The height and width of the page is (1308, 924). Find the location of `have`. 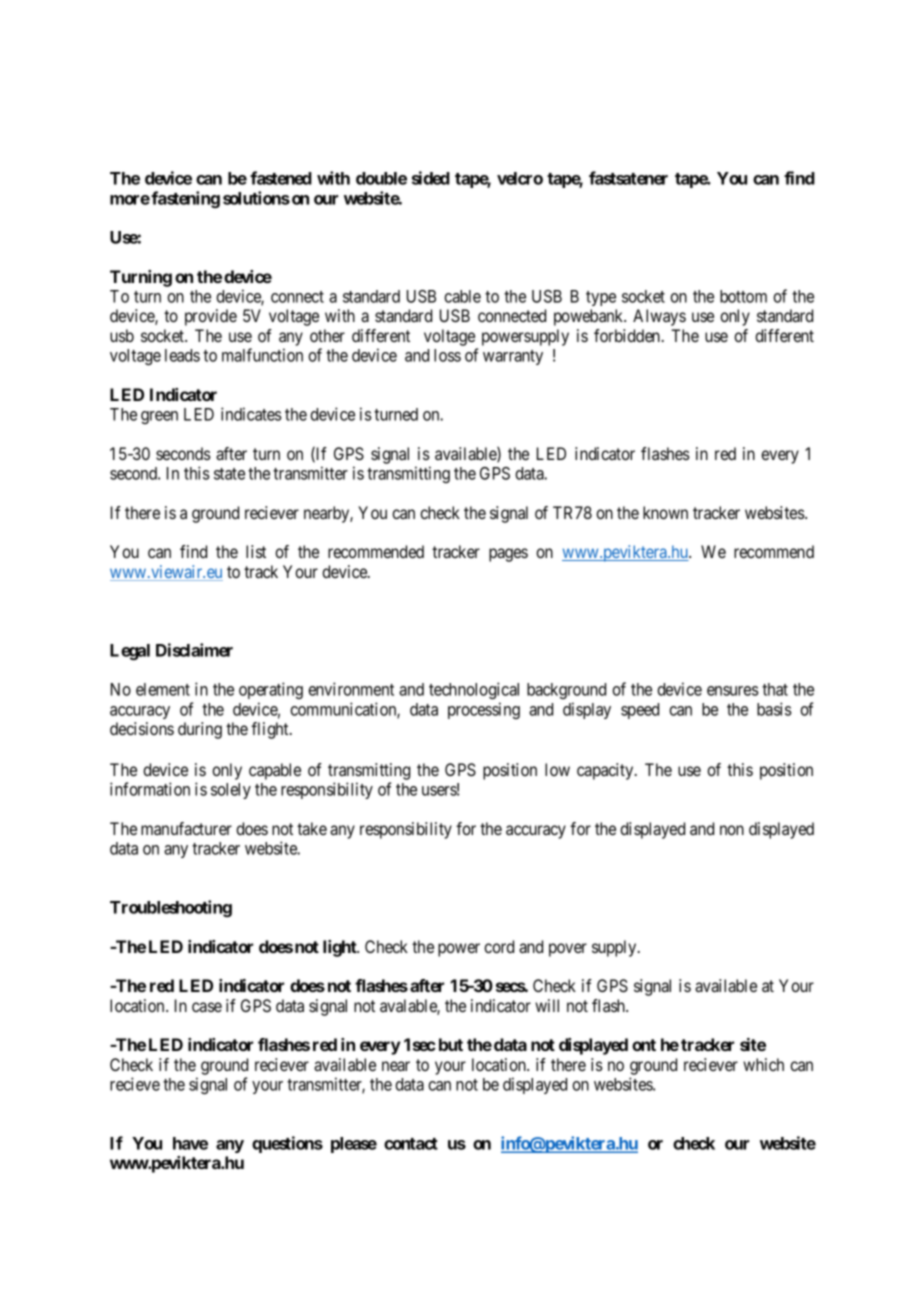

have is located at coordinates (190, 1143).
